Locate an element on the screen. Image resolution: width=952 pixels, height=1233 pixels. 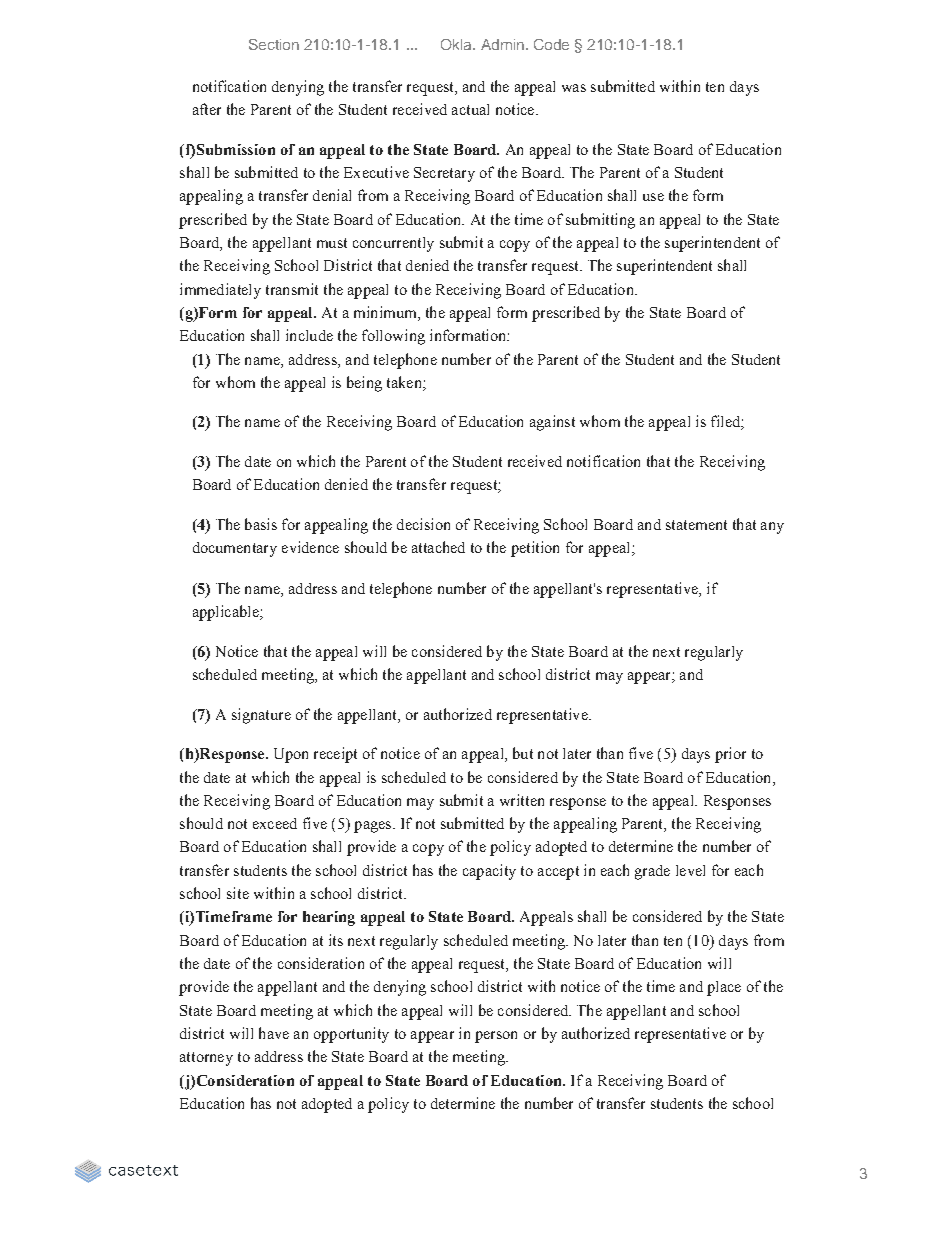
include is located at coordinates (309, 335).
